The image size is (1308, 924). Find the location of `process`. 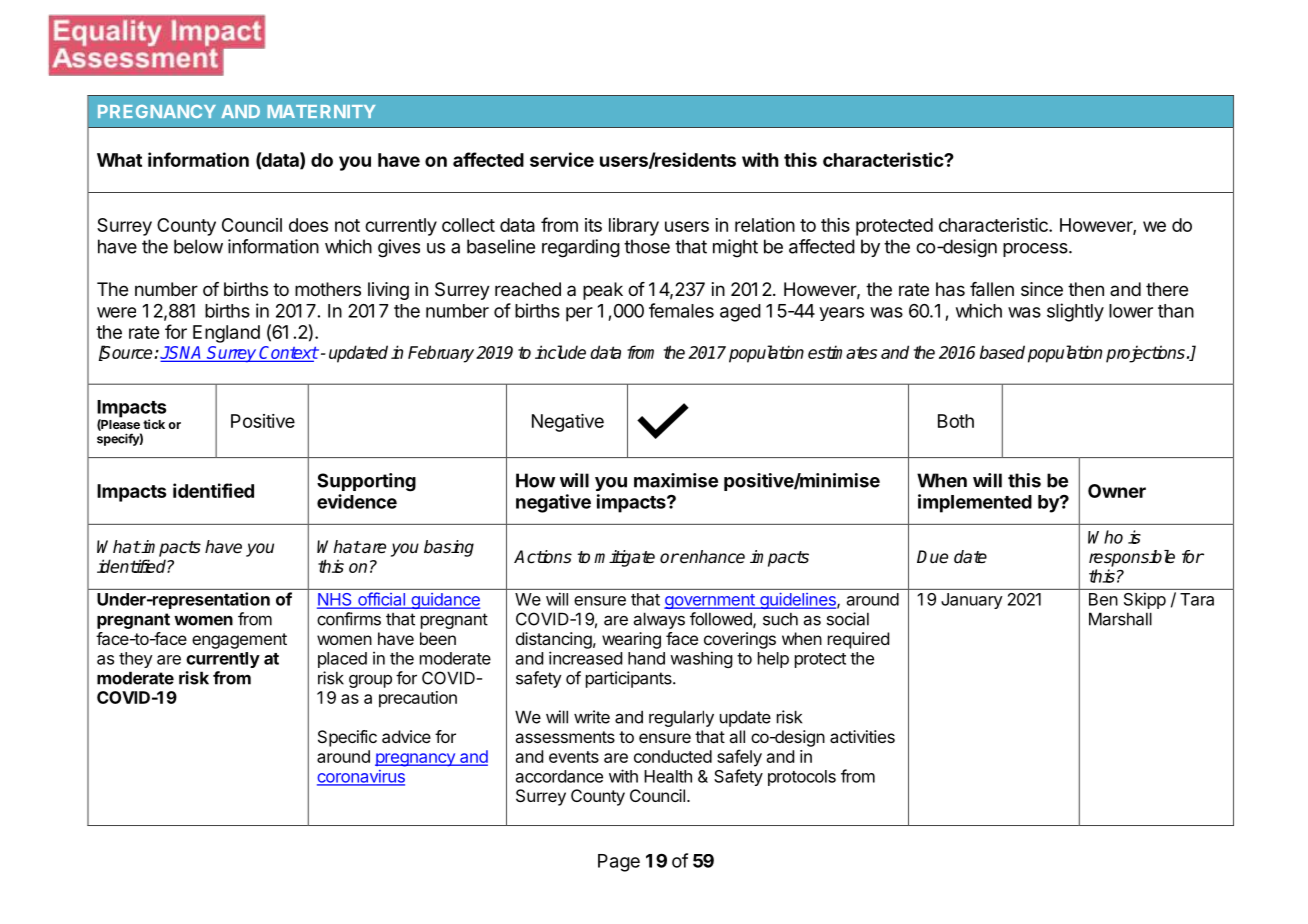

process is located at coordinates (1036, 250).
